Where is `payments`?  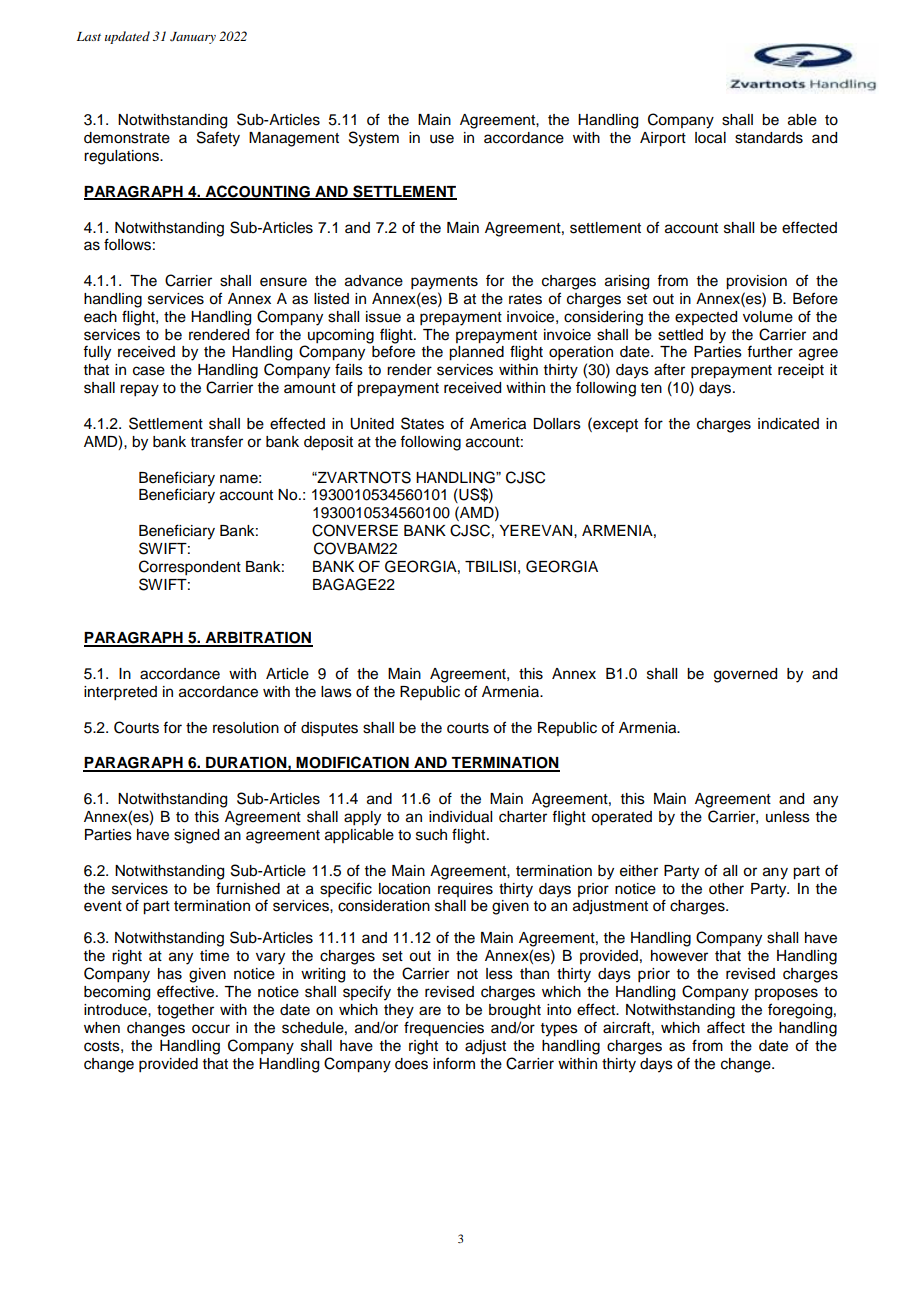
payments is located at coordinates (444, 283).
